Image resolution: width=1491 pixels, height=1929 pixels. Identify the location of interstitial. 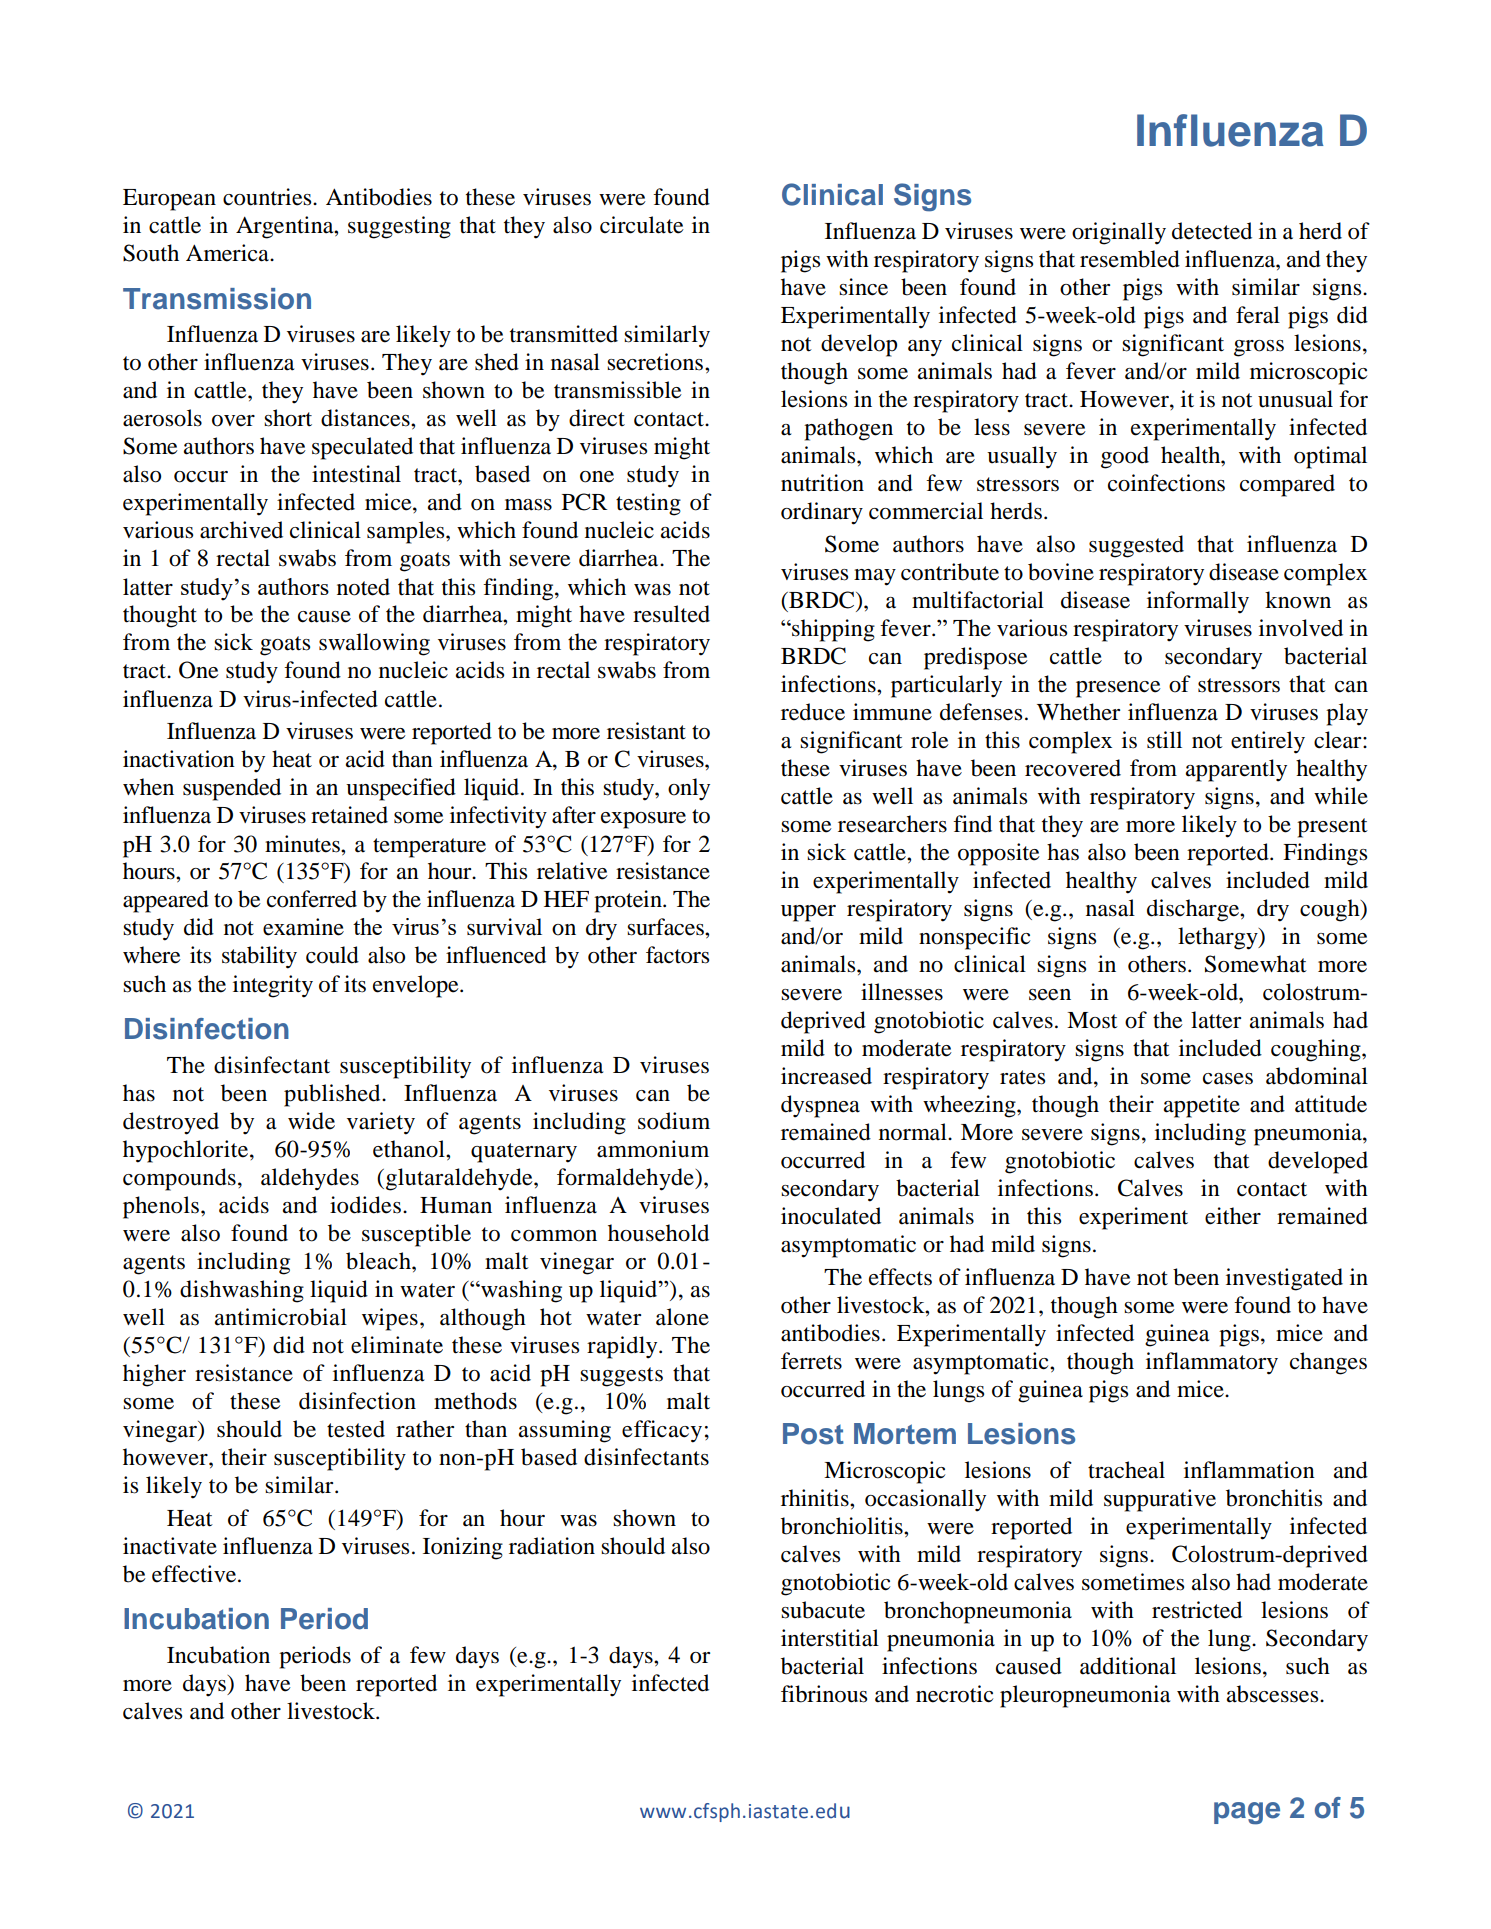
(830, 1638).
